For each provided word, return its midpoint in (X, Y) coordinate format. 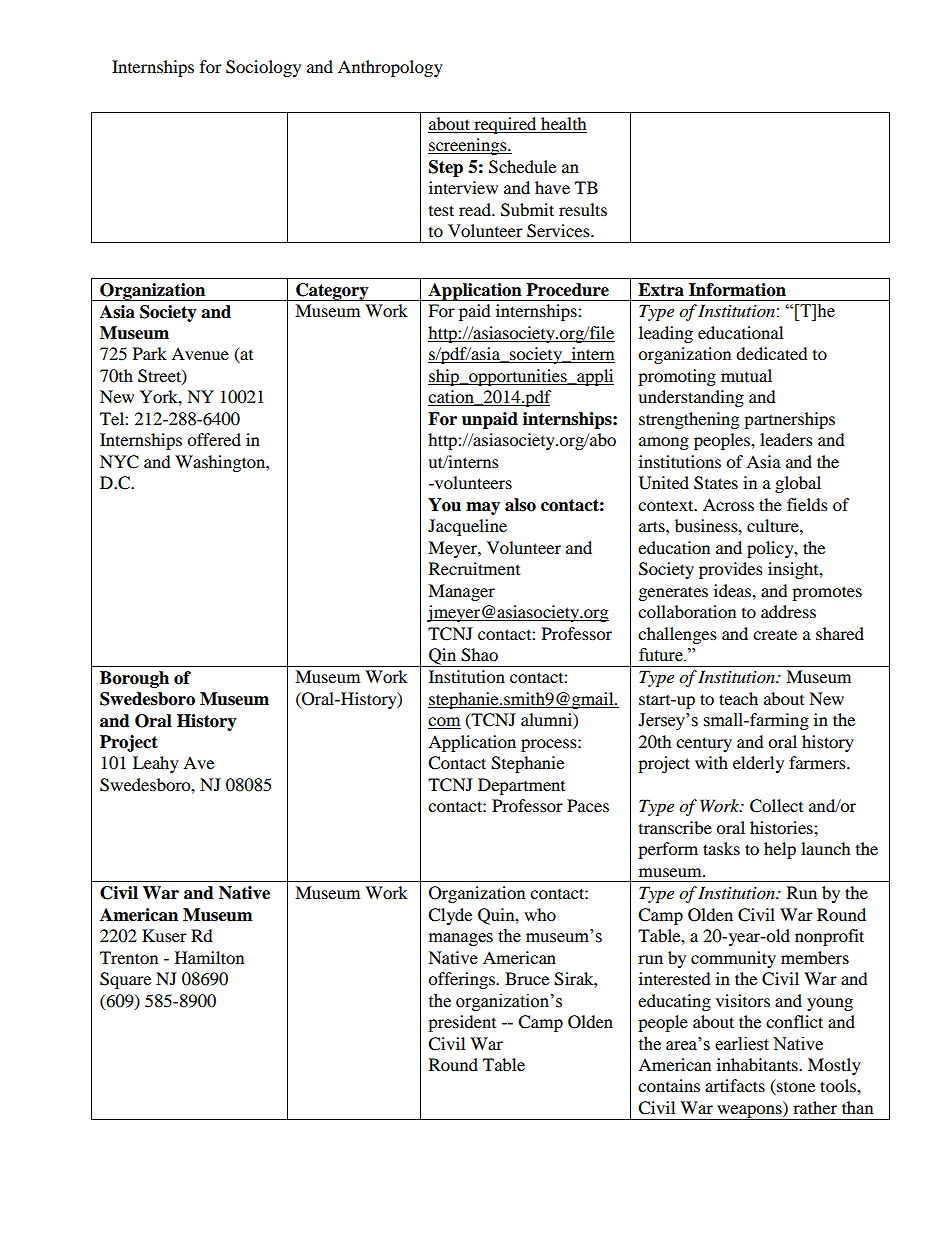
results (583, 209)
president (462, 1023)
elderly (758, 764)
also (520, 505)
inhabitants (758, 1064)
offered (214, 439)
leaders (786, 439)
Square (125, 980)
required (505, 125)
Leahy (156, 764)
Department (521, 786)
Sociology (263, 68)
